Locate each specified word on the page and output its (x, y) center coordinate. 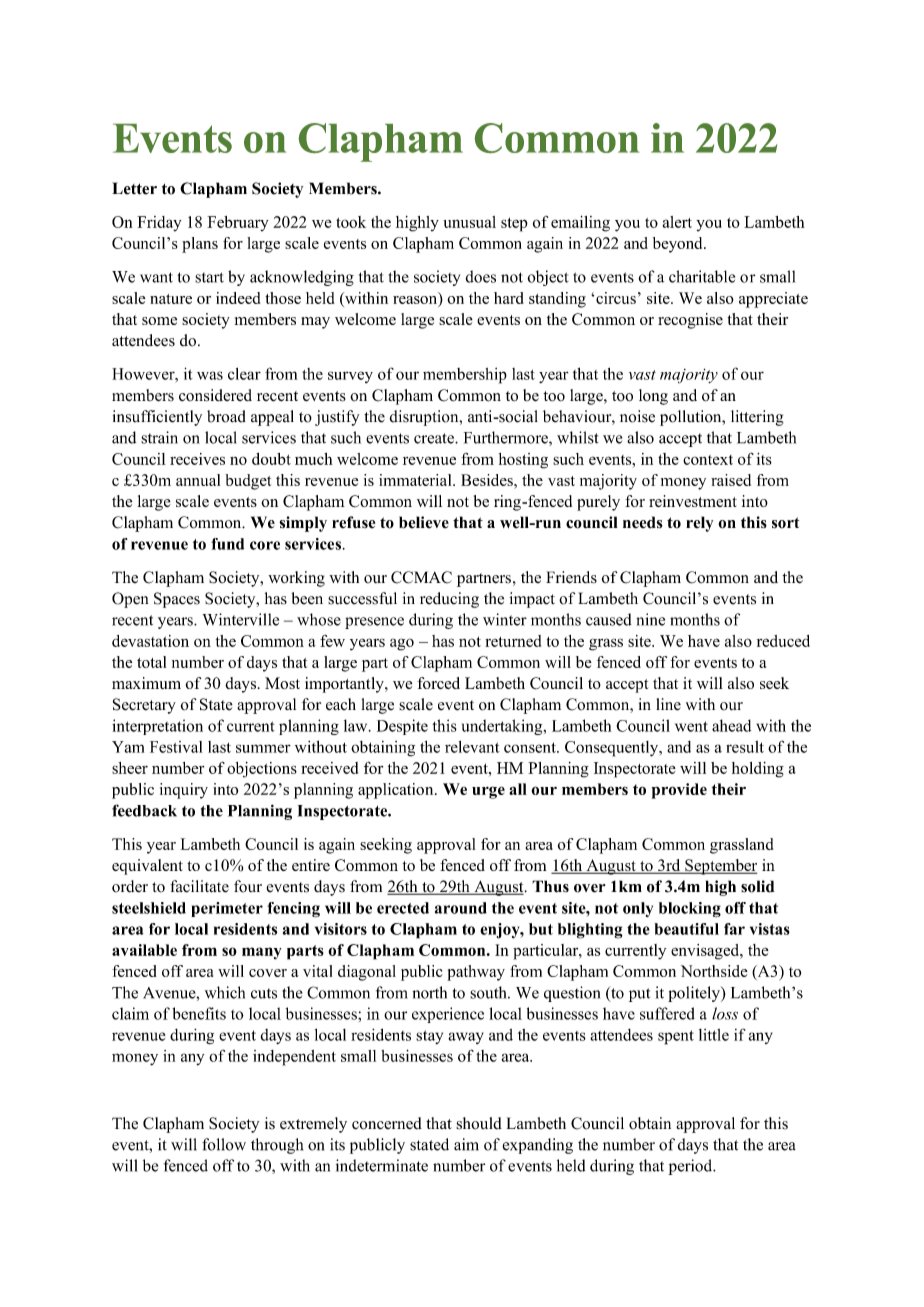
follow (224, 1144)
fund (227, 544)
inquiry (184, 791)
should (479, 1123)
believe (424, 522)
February (237, 224)
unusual (470, 222)
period (691, 1167)
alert (677, 222)
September (720, 867)
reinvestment (693, 501)
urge (488, 792)
